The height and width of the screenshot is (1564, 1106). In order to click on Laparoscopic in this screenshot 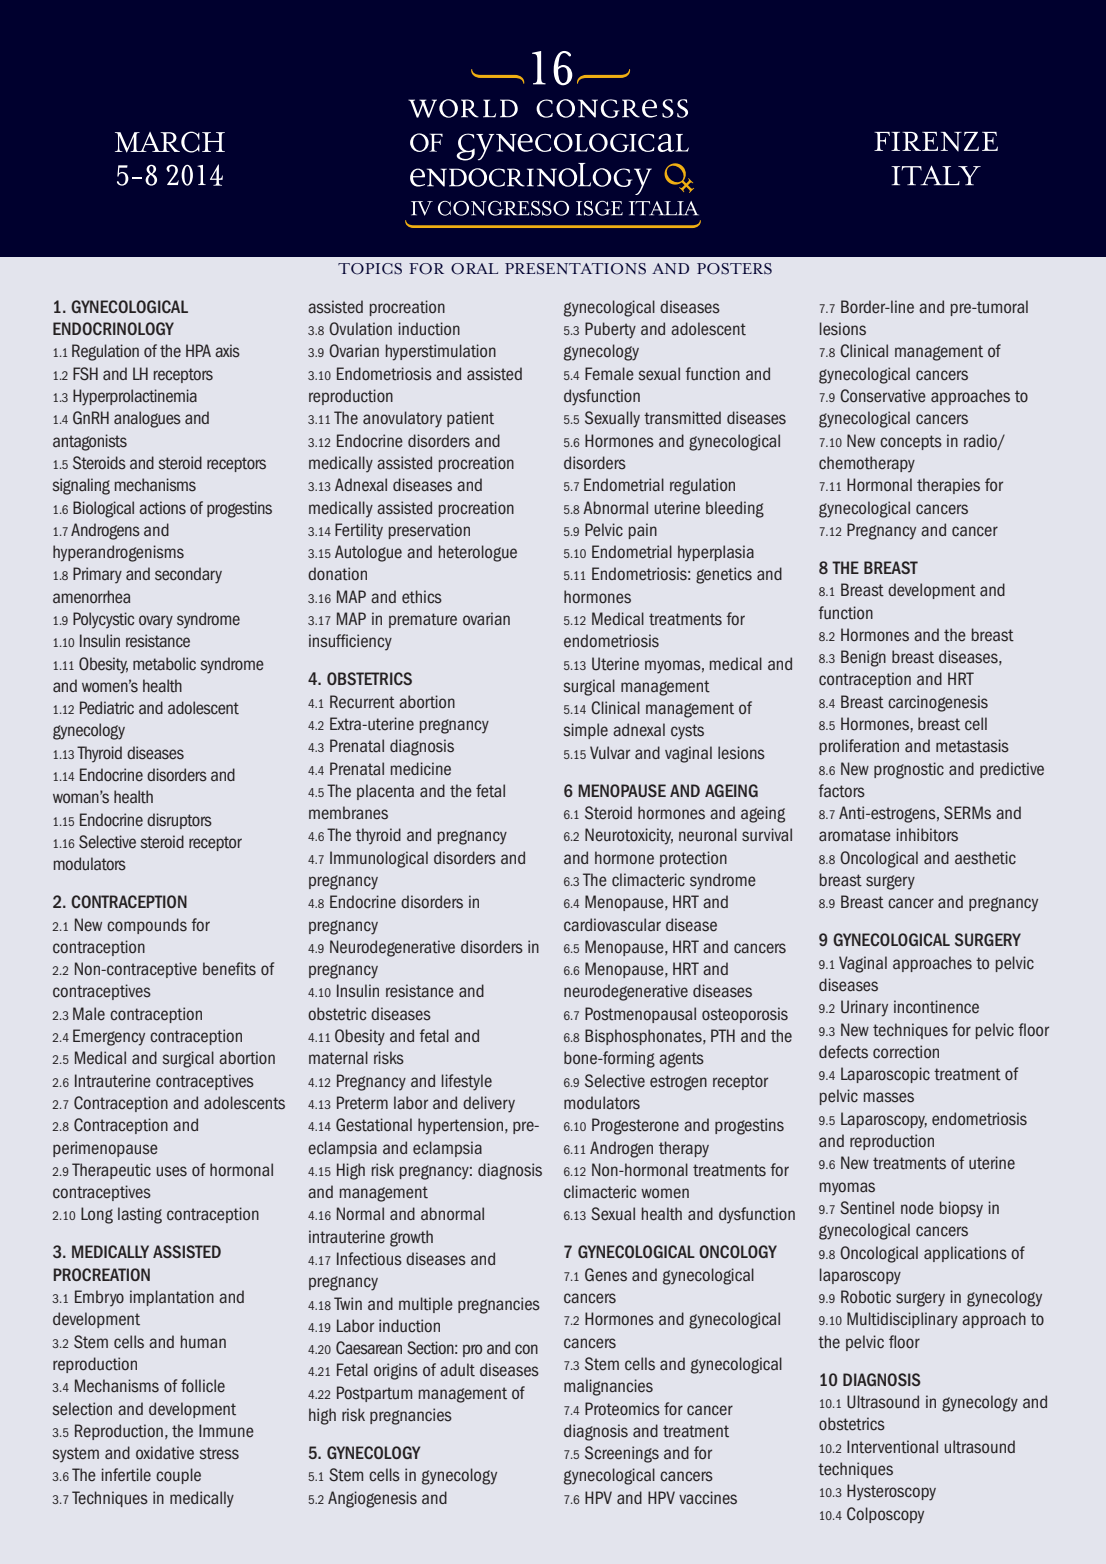, I will do `click(885, 1075)`.
